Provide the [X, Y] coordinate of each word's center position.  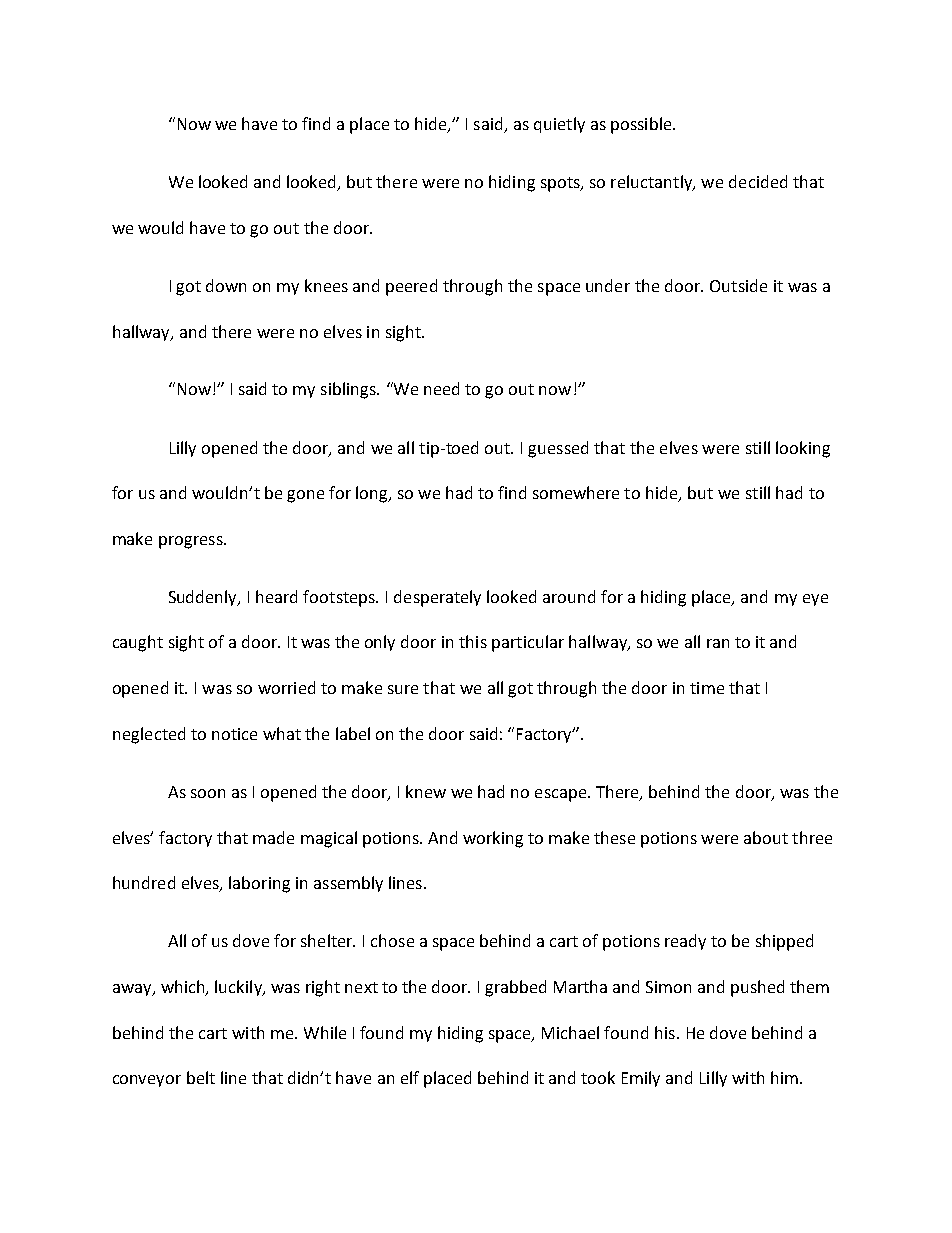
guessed [558, 449]
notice [234, 734]
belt [201, 1077]
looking [803, 449]
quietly [559, 125]
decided [758, 181]
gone [305, 496]
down [226, 285]
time [707, 688]
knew [426, 791]
